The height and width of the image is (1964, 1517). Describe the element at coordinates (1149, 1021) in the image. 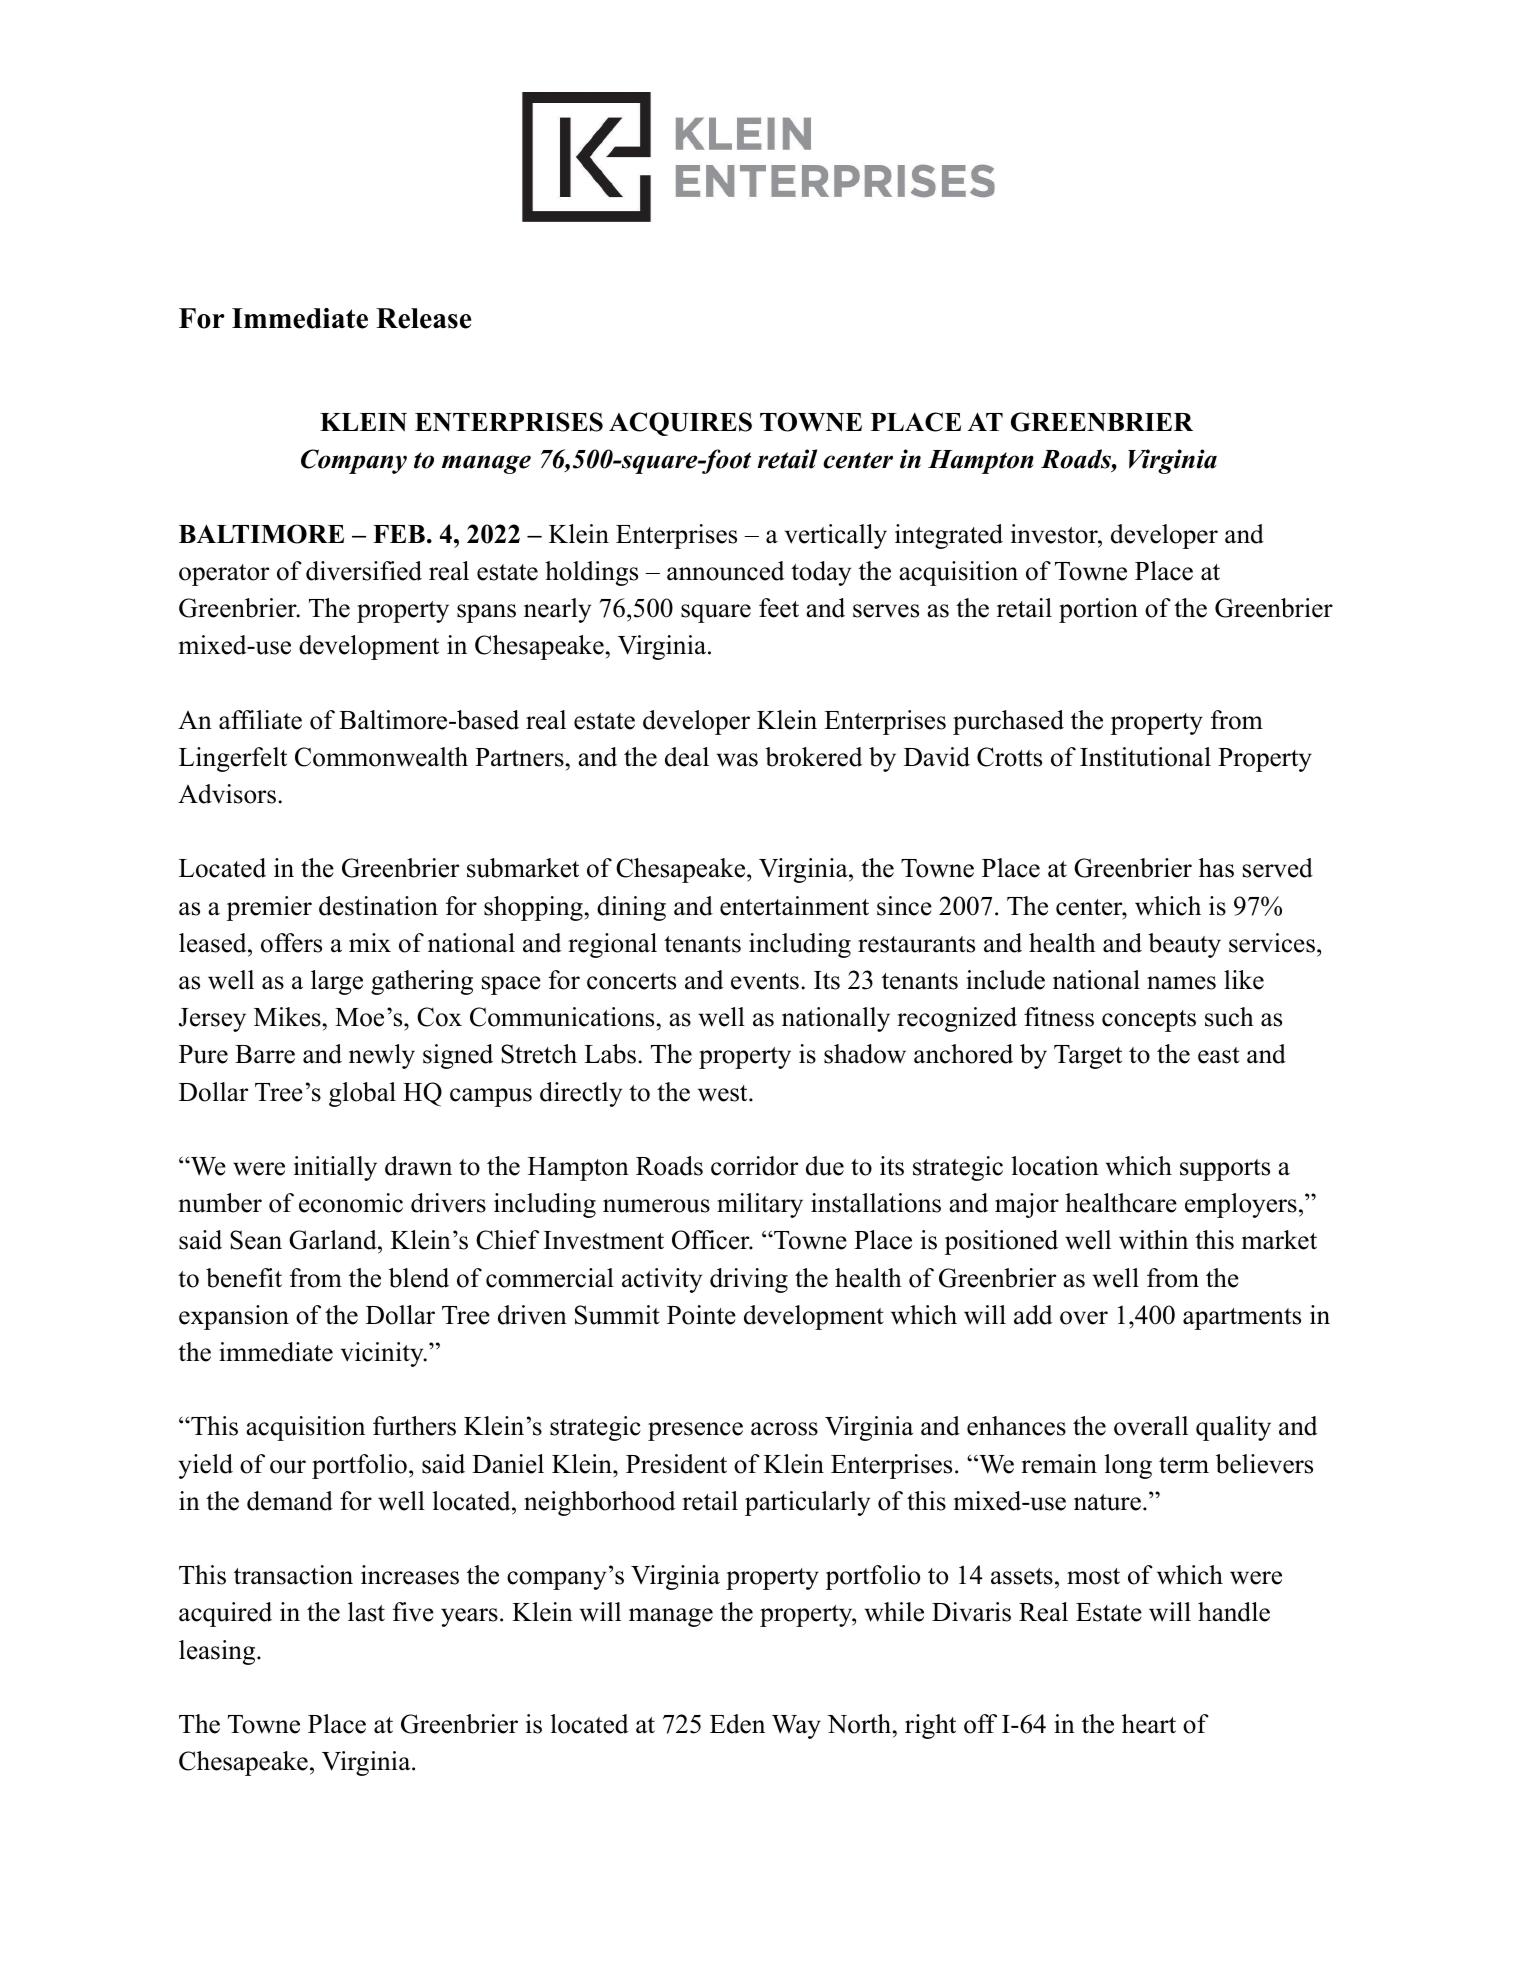

I see `concepts` at that location.
